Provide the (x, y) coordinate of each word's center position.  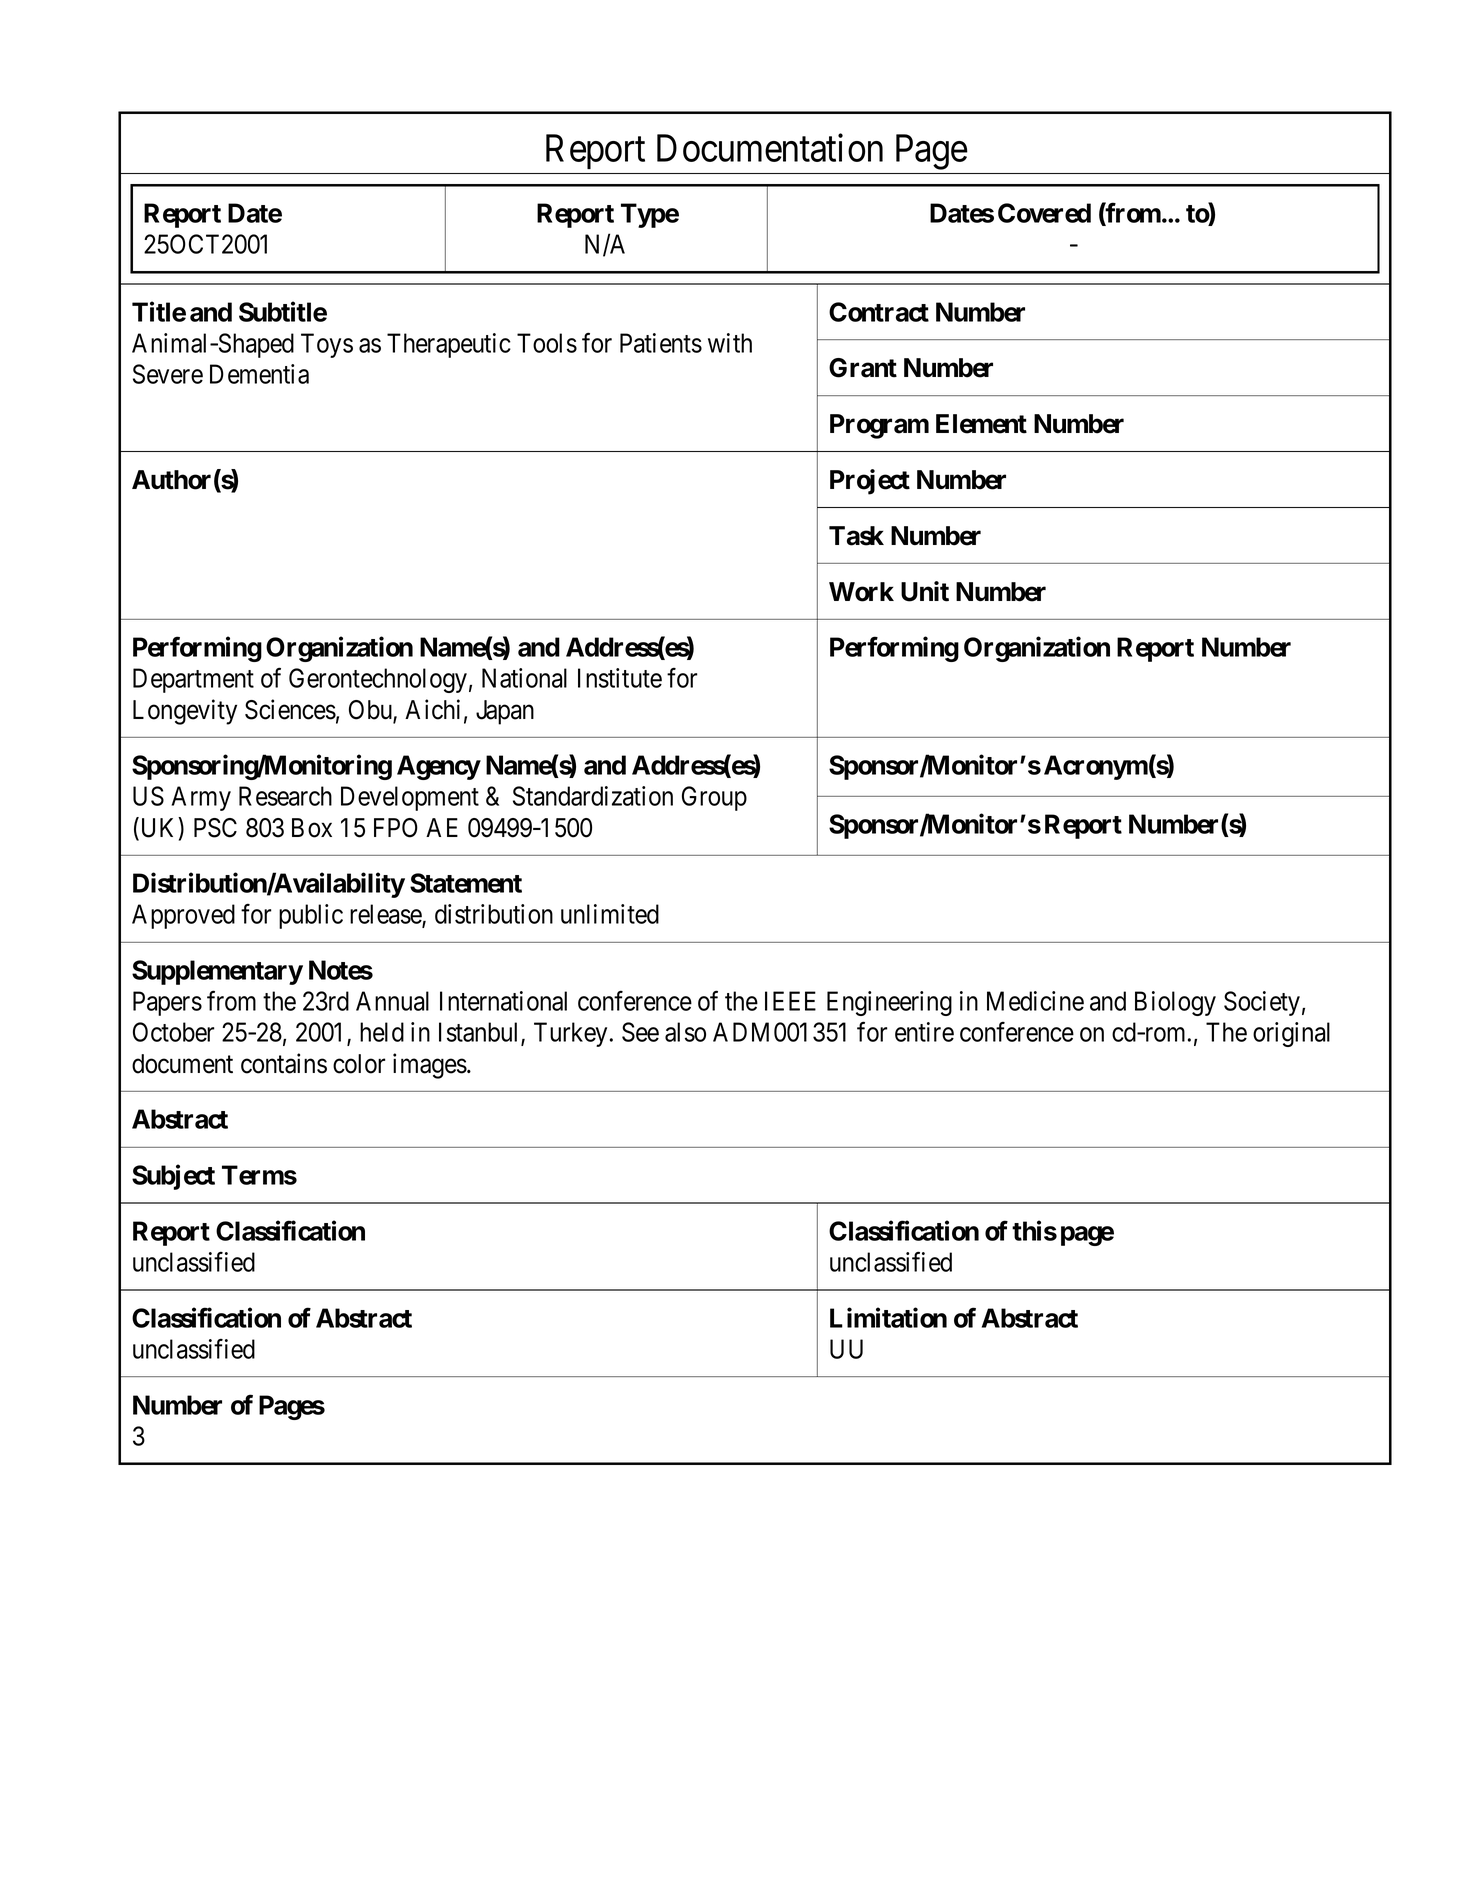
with (730, 343)
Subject (173, 1177)
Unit (925, 591)
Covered (1044, 213)
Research (285, 796)
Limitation (888, 1317)
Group (714, 798)
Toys (327, 345)
